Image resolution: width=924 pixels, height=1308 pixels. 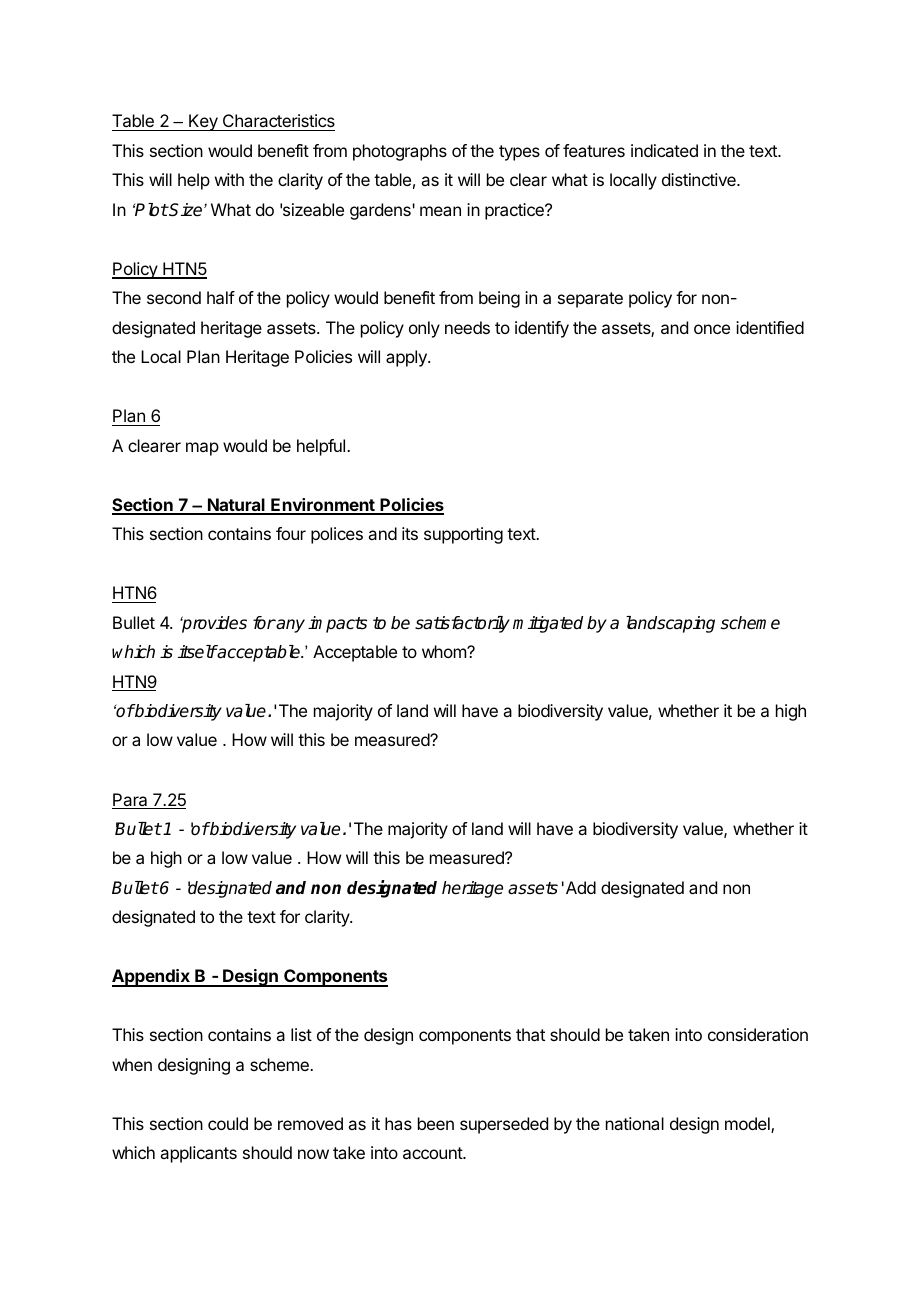 What do you see at coordinates (229, 179) in the page?
I see `with` at bounding box center [229, 179].
